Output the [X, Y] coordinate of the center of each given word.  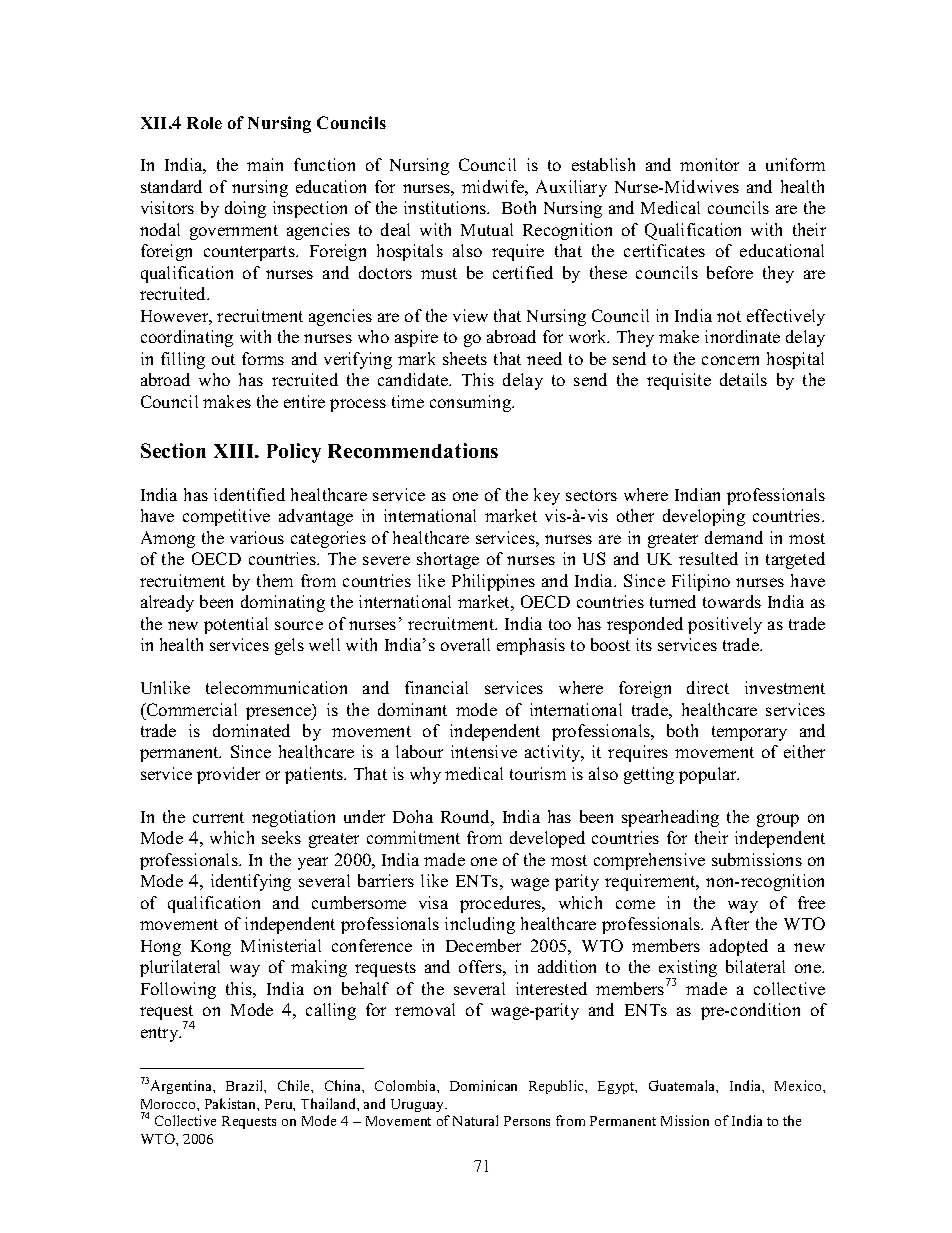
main [265, 164]
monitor [709, 164]
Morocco [169, 1104]
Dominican [483, 1085]
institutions [446, 207]
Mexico [799, 1085]
